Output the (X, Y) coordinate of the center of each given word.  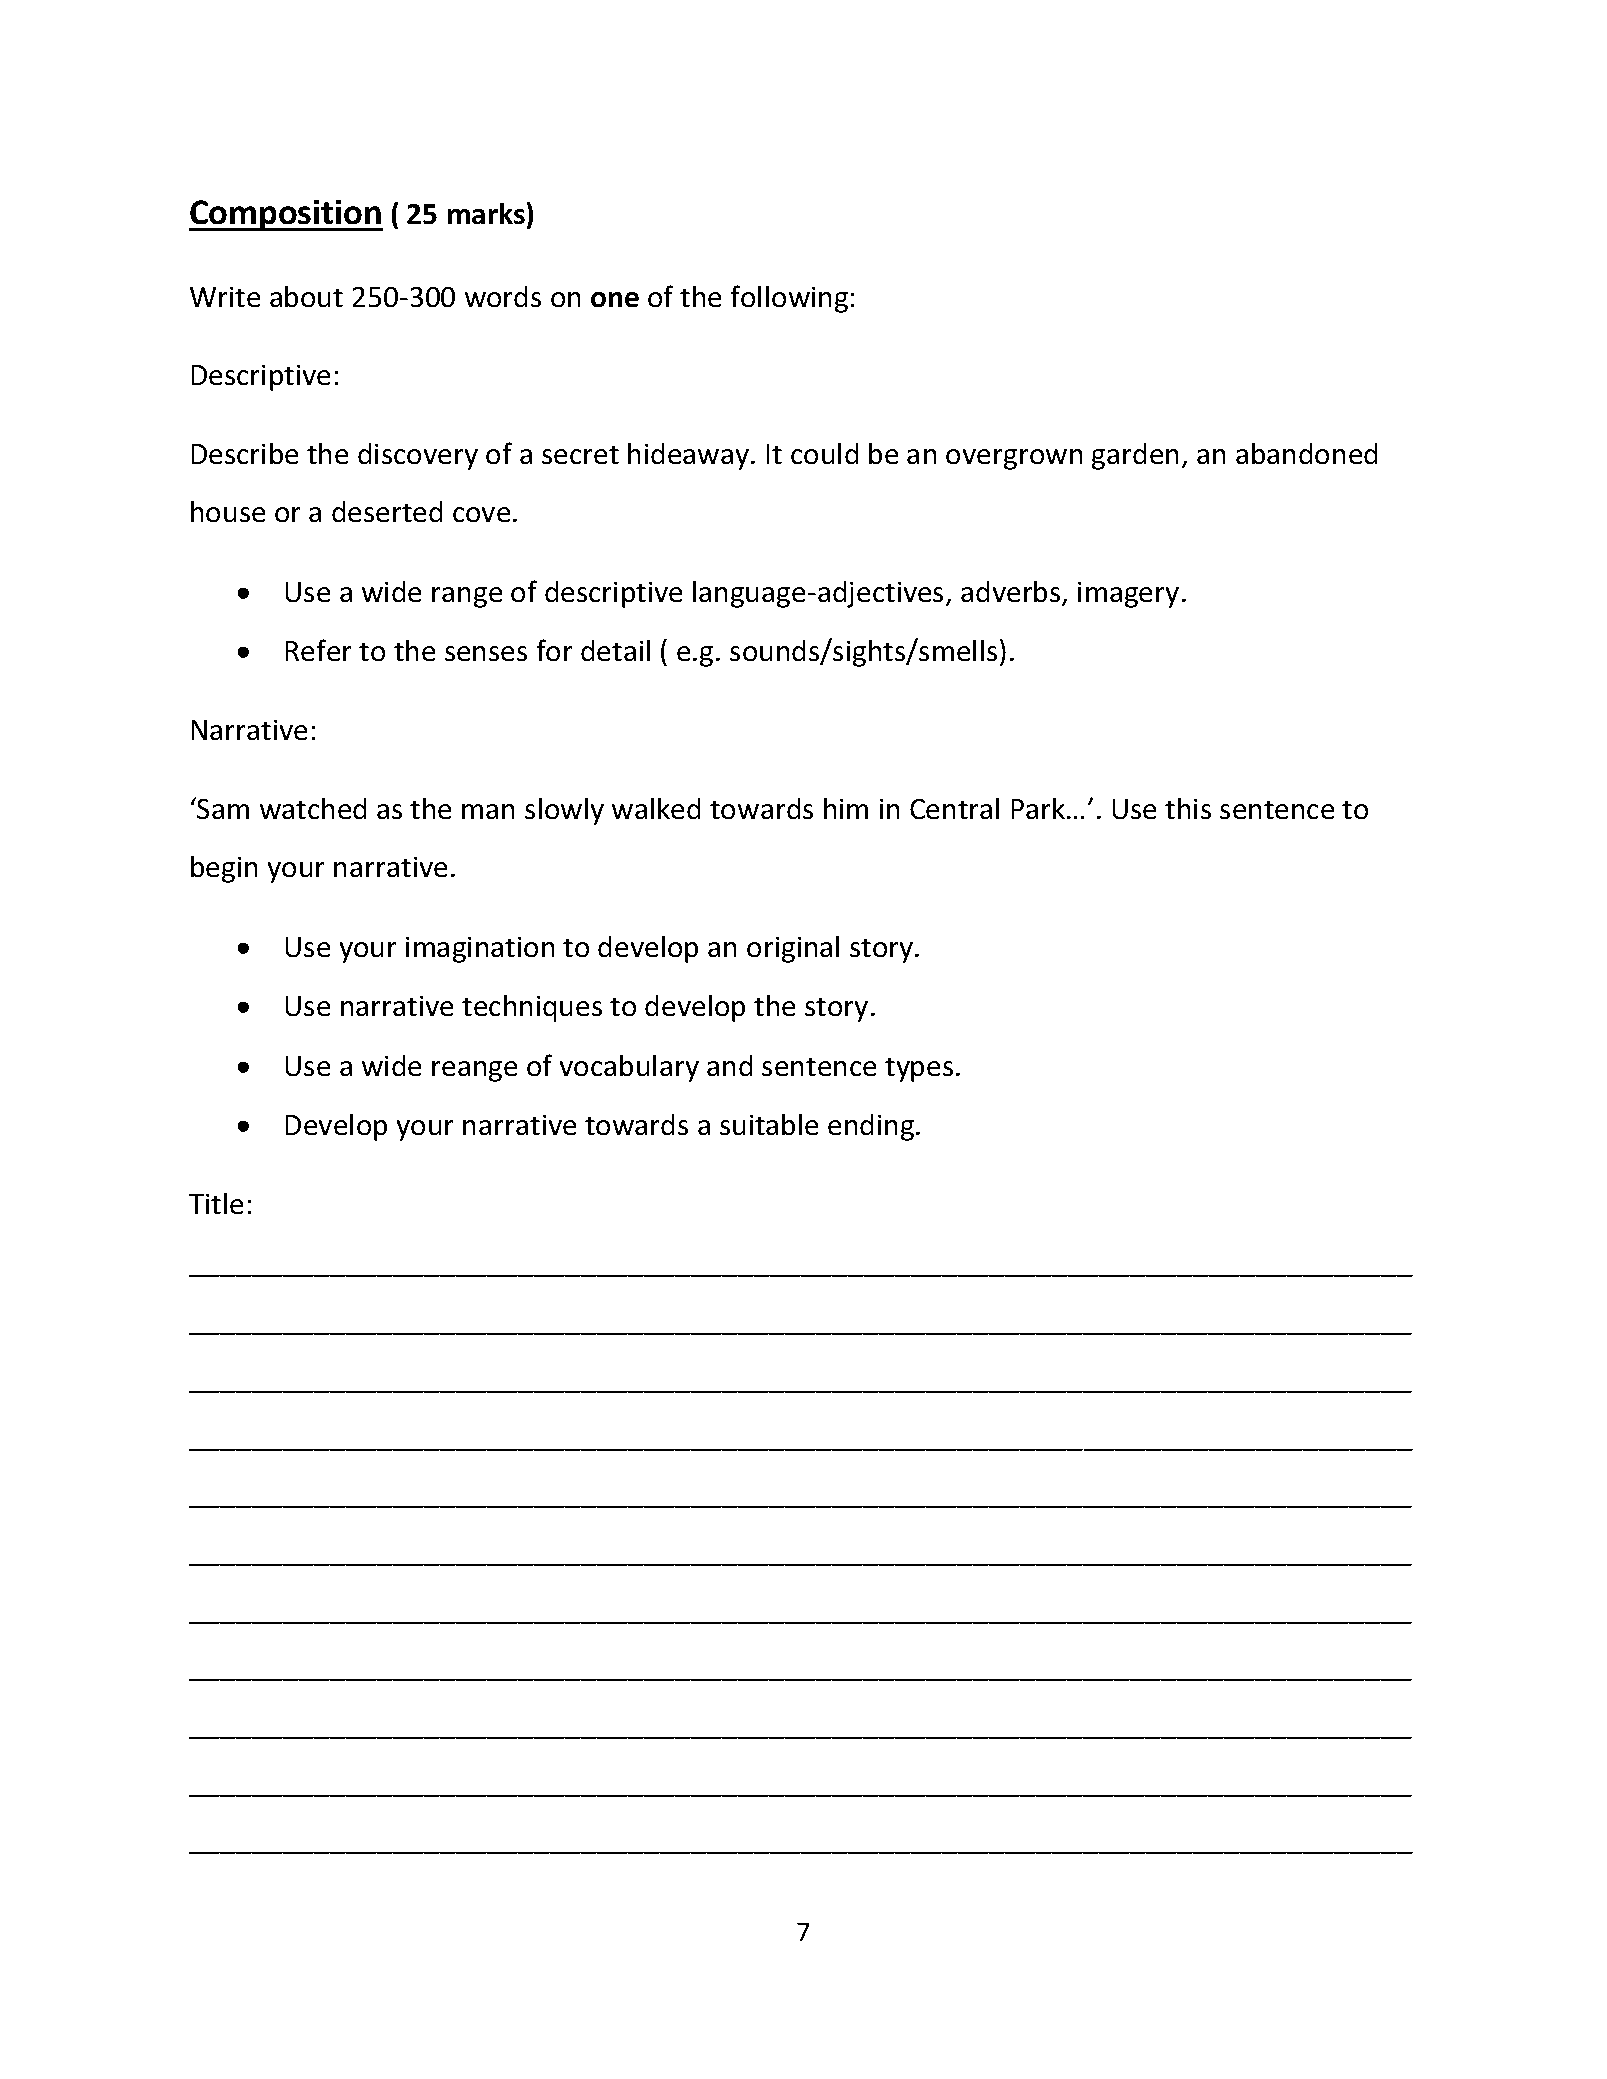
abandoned (1306, 453)
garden (1135, 456)
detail (615, 650)
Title (216, 1203)
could (824, 453)
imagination (480, 950)
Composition (286, 215)
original (793, 949)
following (789, 299)
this (1188, 808)
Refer (318, 650)
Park (1040, 808)
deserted (387, 511)
